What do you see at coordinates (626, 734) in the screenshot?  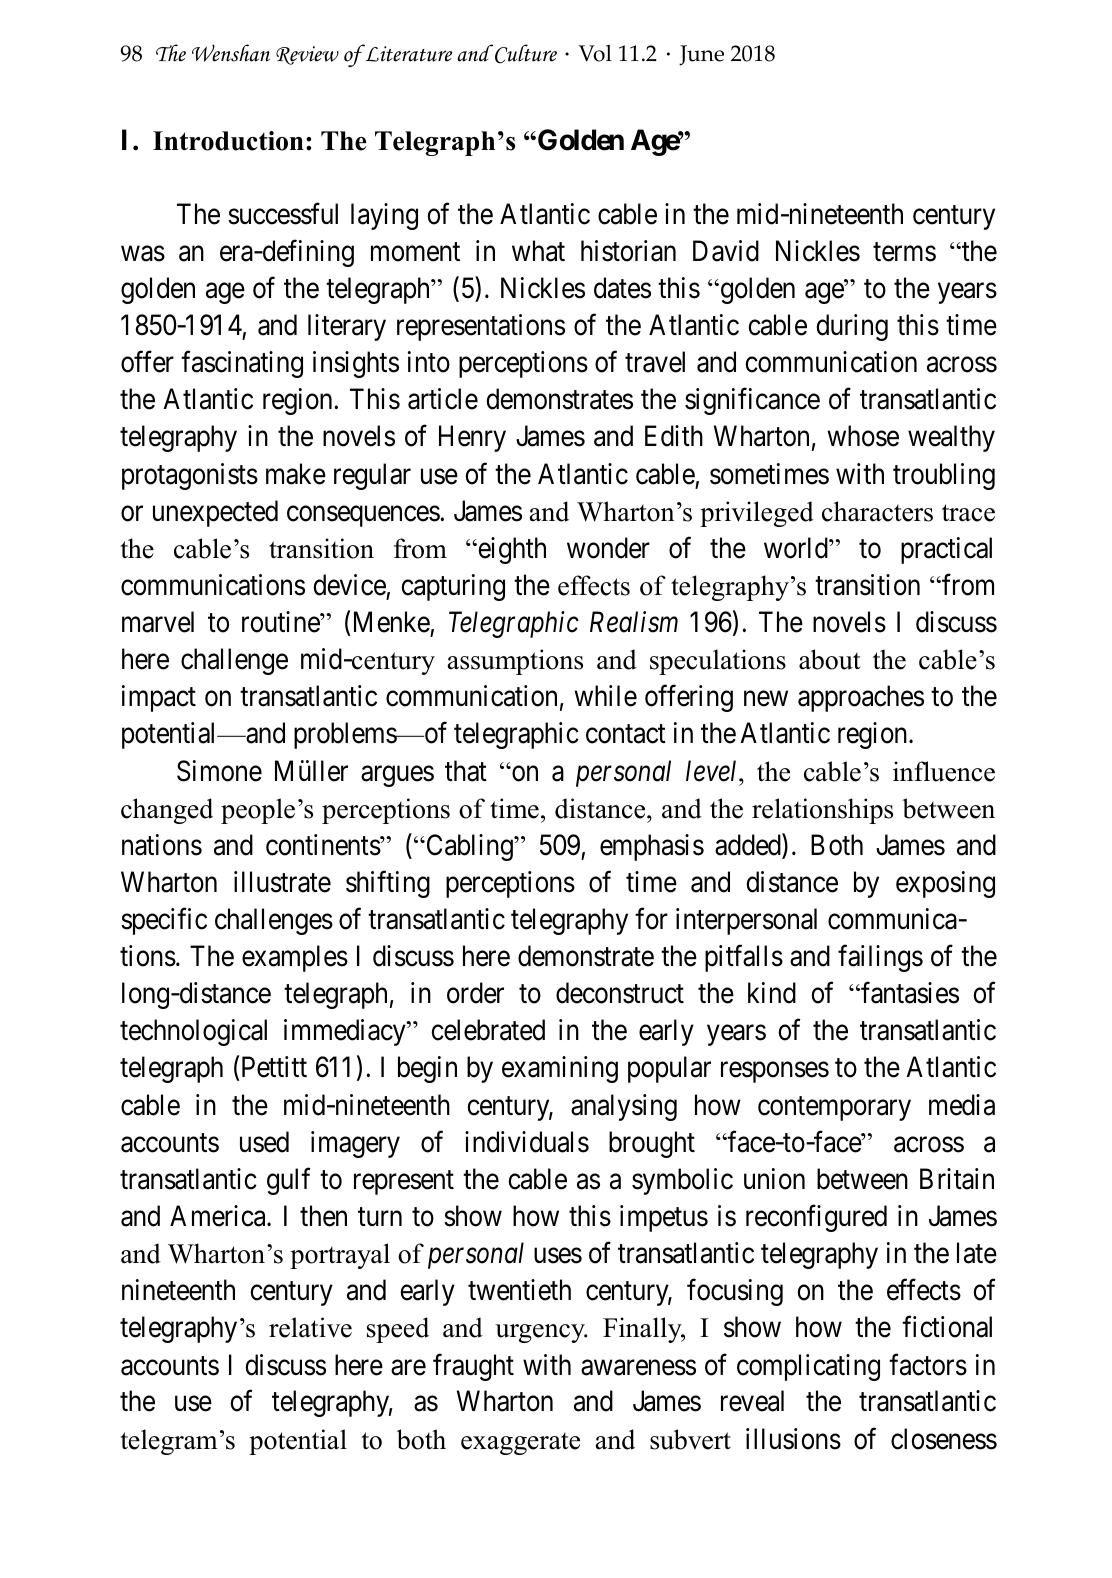 I see `contact` at bounding box center [626, 734].
